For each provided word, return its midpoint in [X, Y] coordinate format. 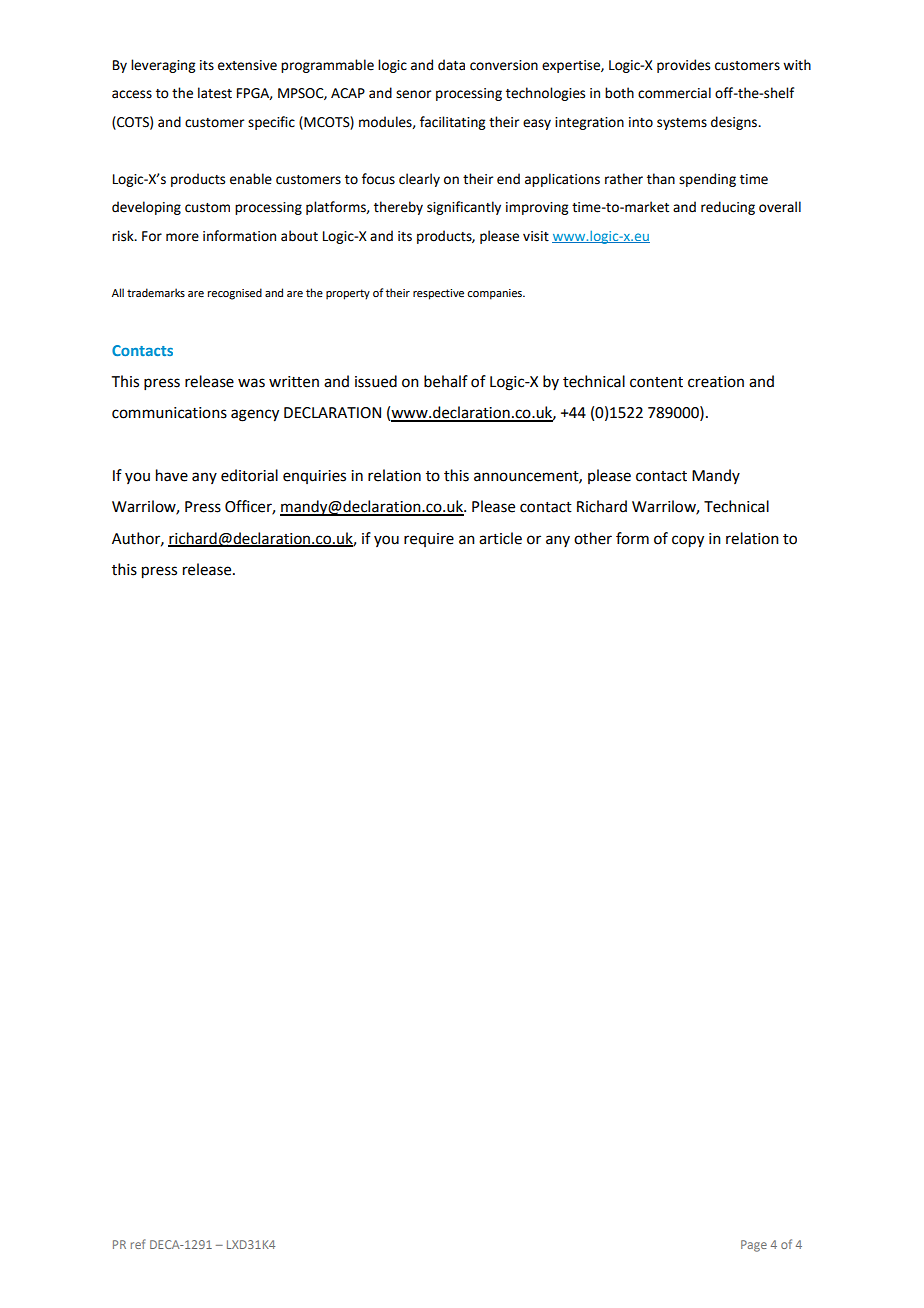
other [593, 538]
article [500, 538]
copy [688, 541]
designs [735, 123]
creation [716, 382]
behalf [446, 381]
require [429, 540]
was [251, 383]
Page [754, 1246]
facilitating [452, 123]
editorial [249, 475]
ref [138, 1244]
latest [215, 93]
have [172, 475]
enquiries [314, 477]
